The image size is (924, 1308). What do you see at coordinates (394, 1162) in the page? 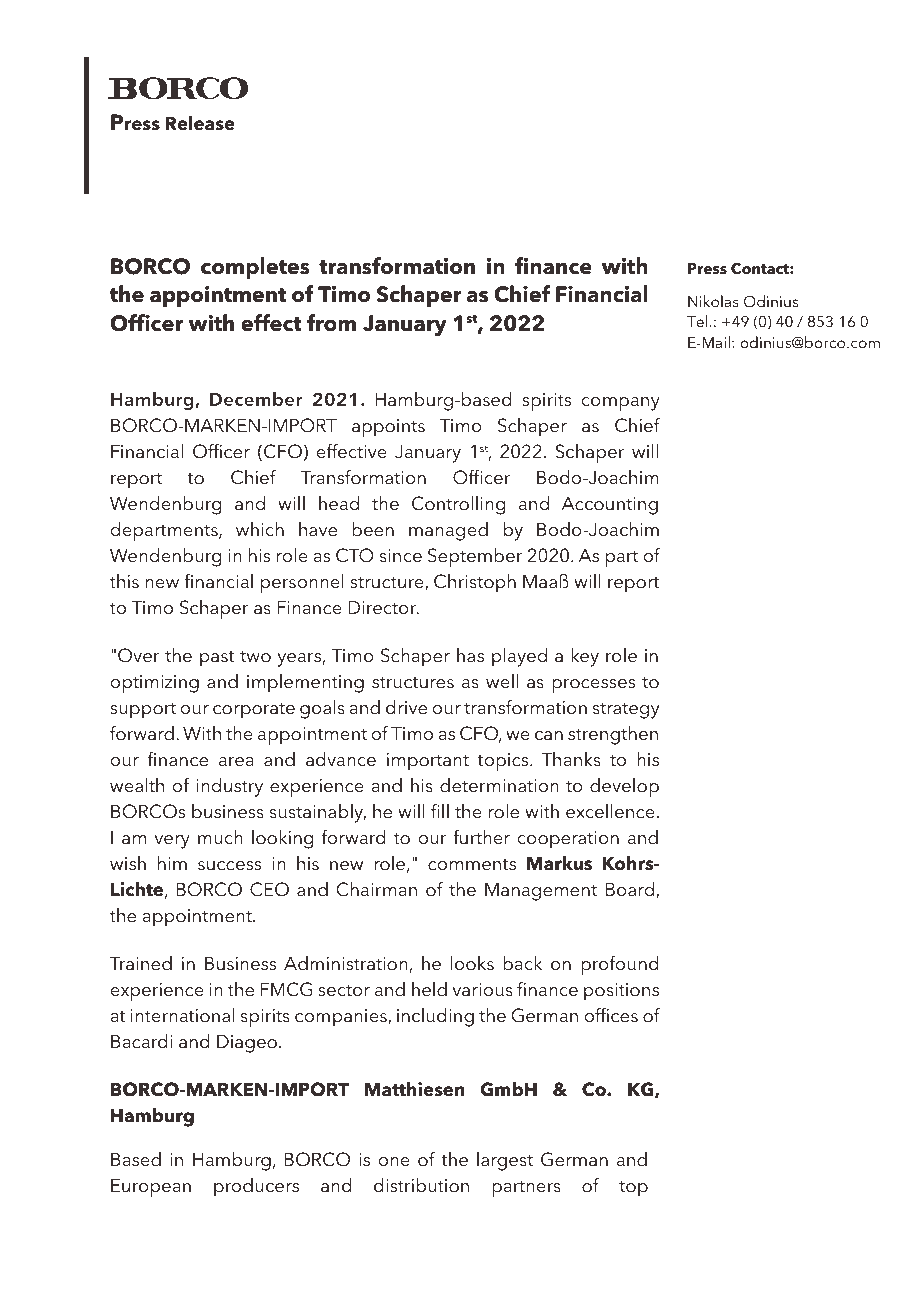
I see `one` at bounding box center [394, 1162].
